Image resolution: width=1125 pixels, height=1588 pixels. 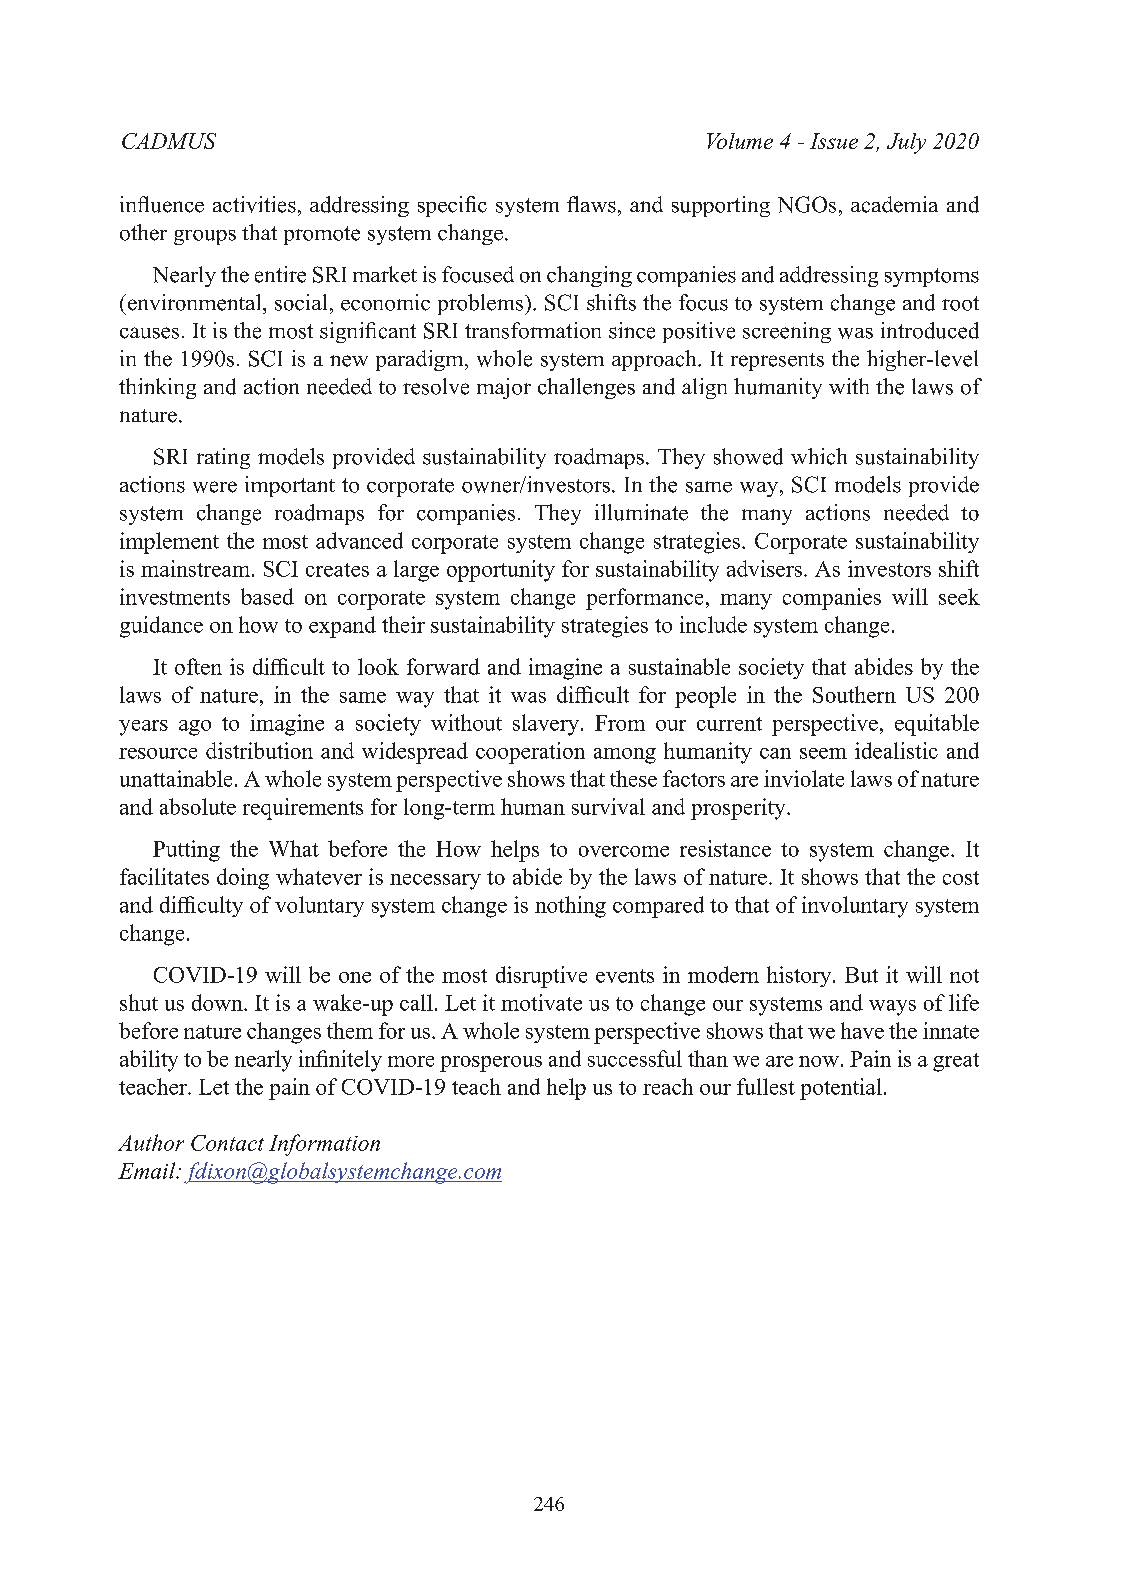 What do you see at coordinates (227, 1143) in the page?
I see `Contact` at bounding box center [227, 1143].
